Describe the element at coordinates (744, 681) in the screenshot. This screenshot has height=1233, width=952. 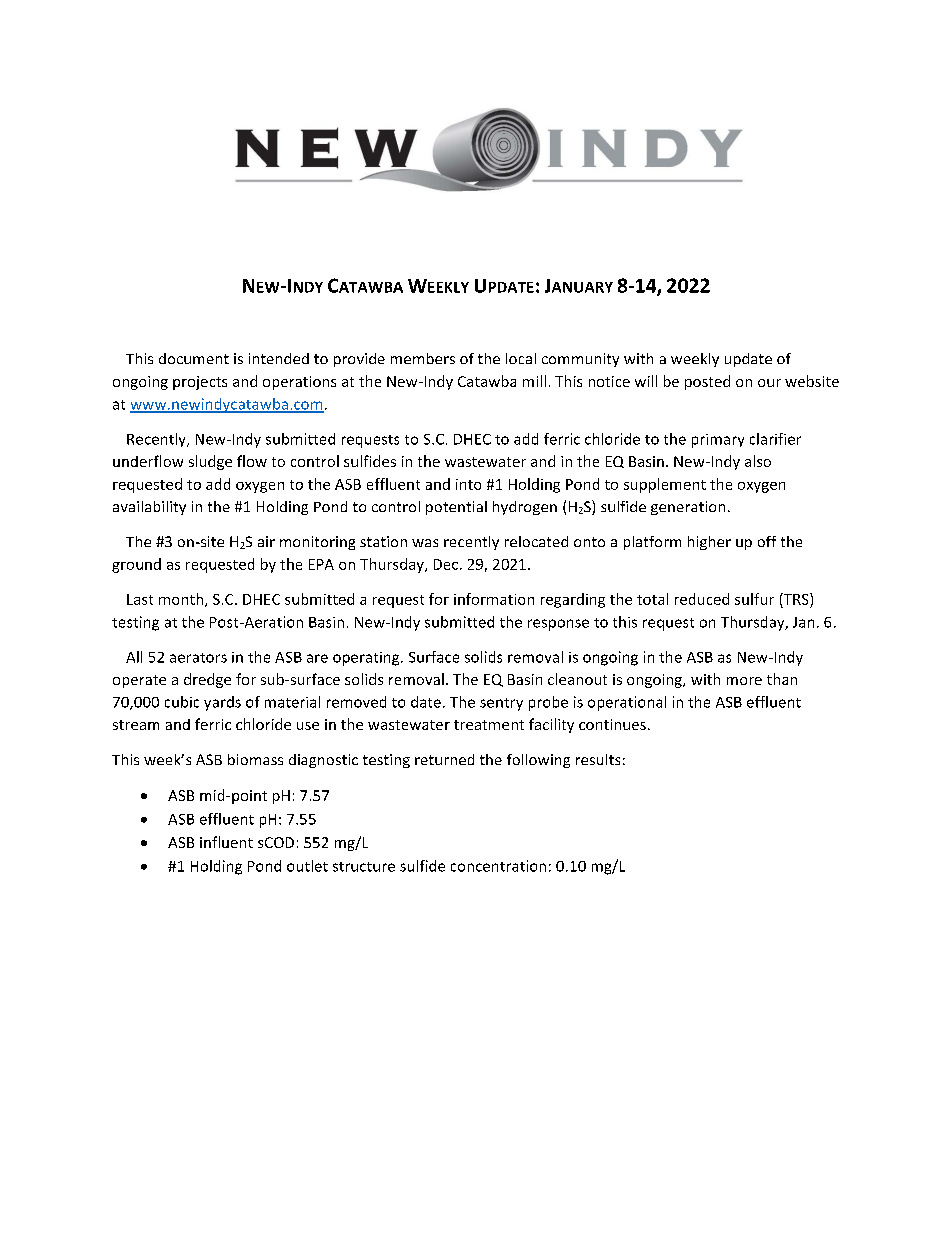
I see `more` at that location.
